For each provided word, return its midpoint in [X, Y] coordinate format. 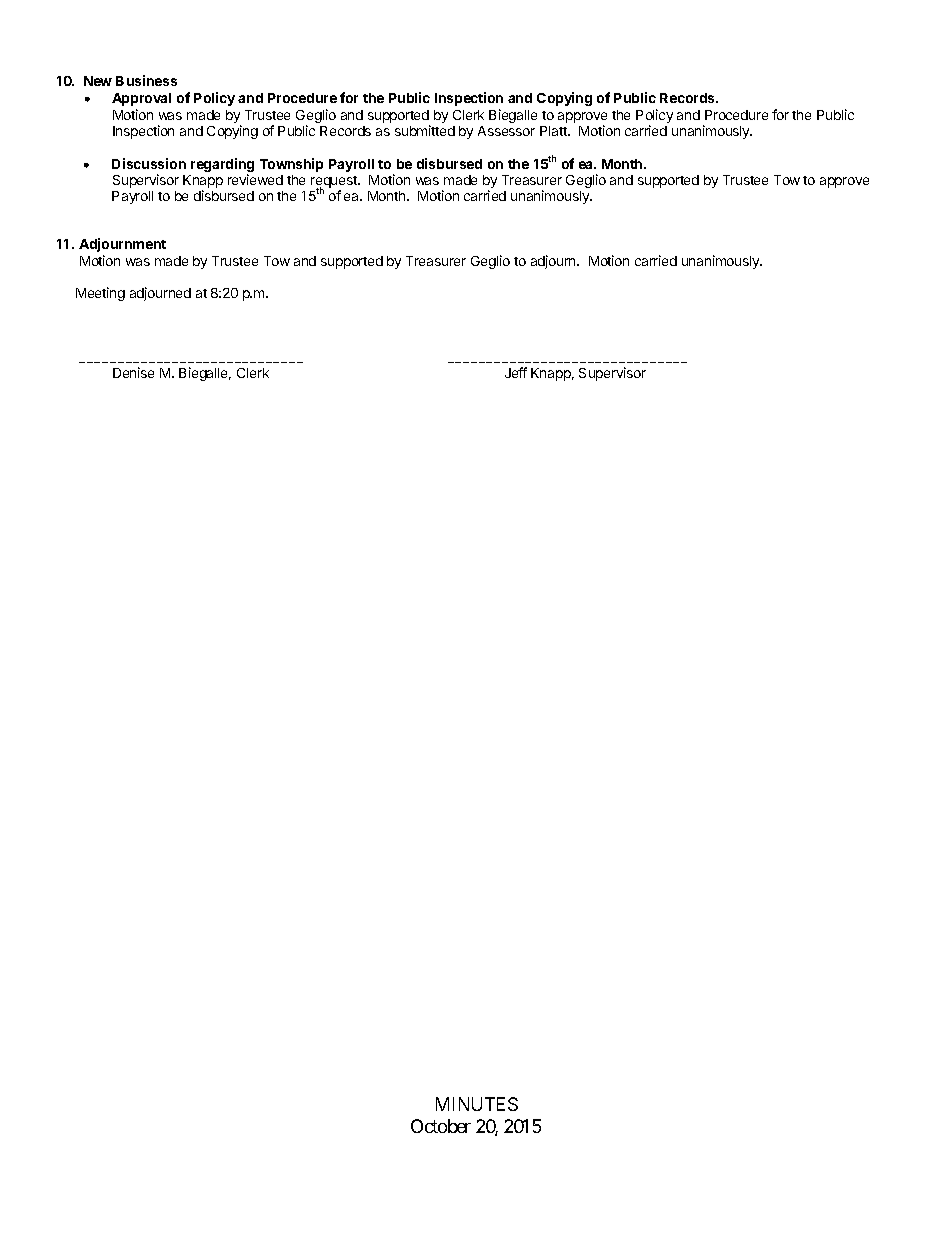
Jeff [516, 372]
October [441, 1126]
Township [291, 165]
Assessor [506, 131]
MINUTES [477, 1104]
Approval [141, 99]
